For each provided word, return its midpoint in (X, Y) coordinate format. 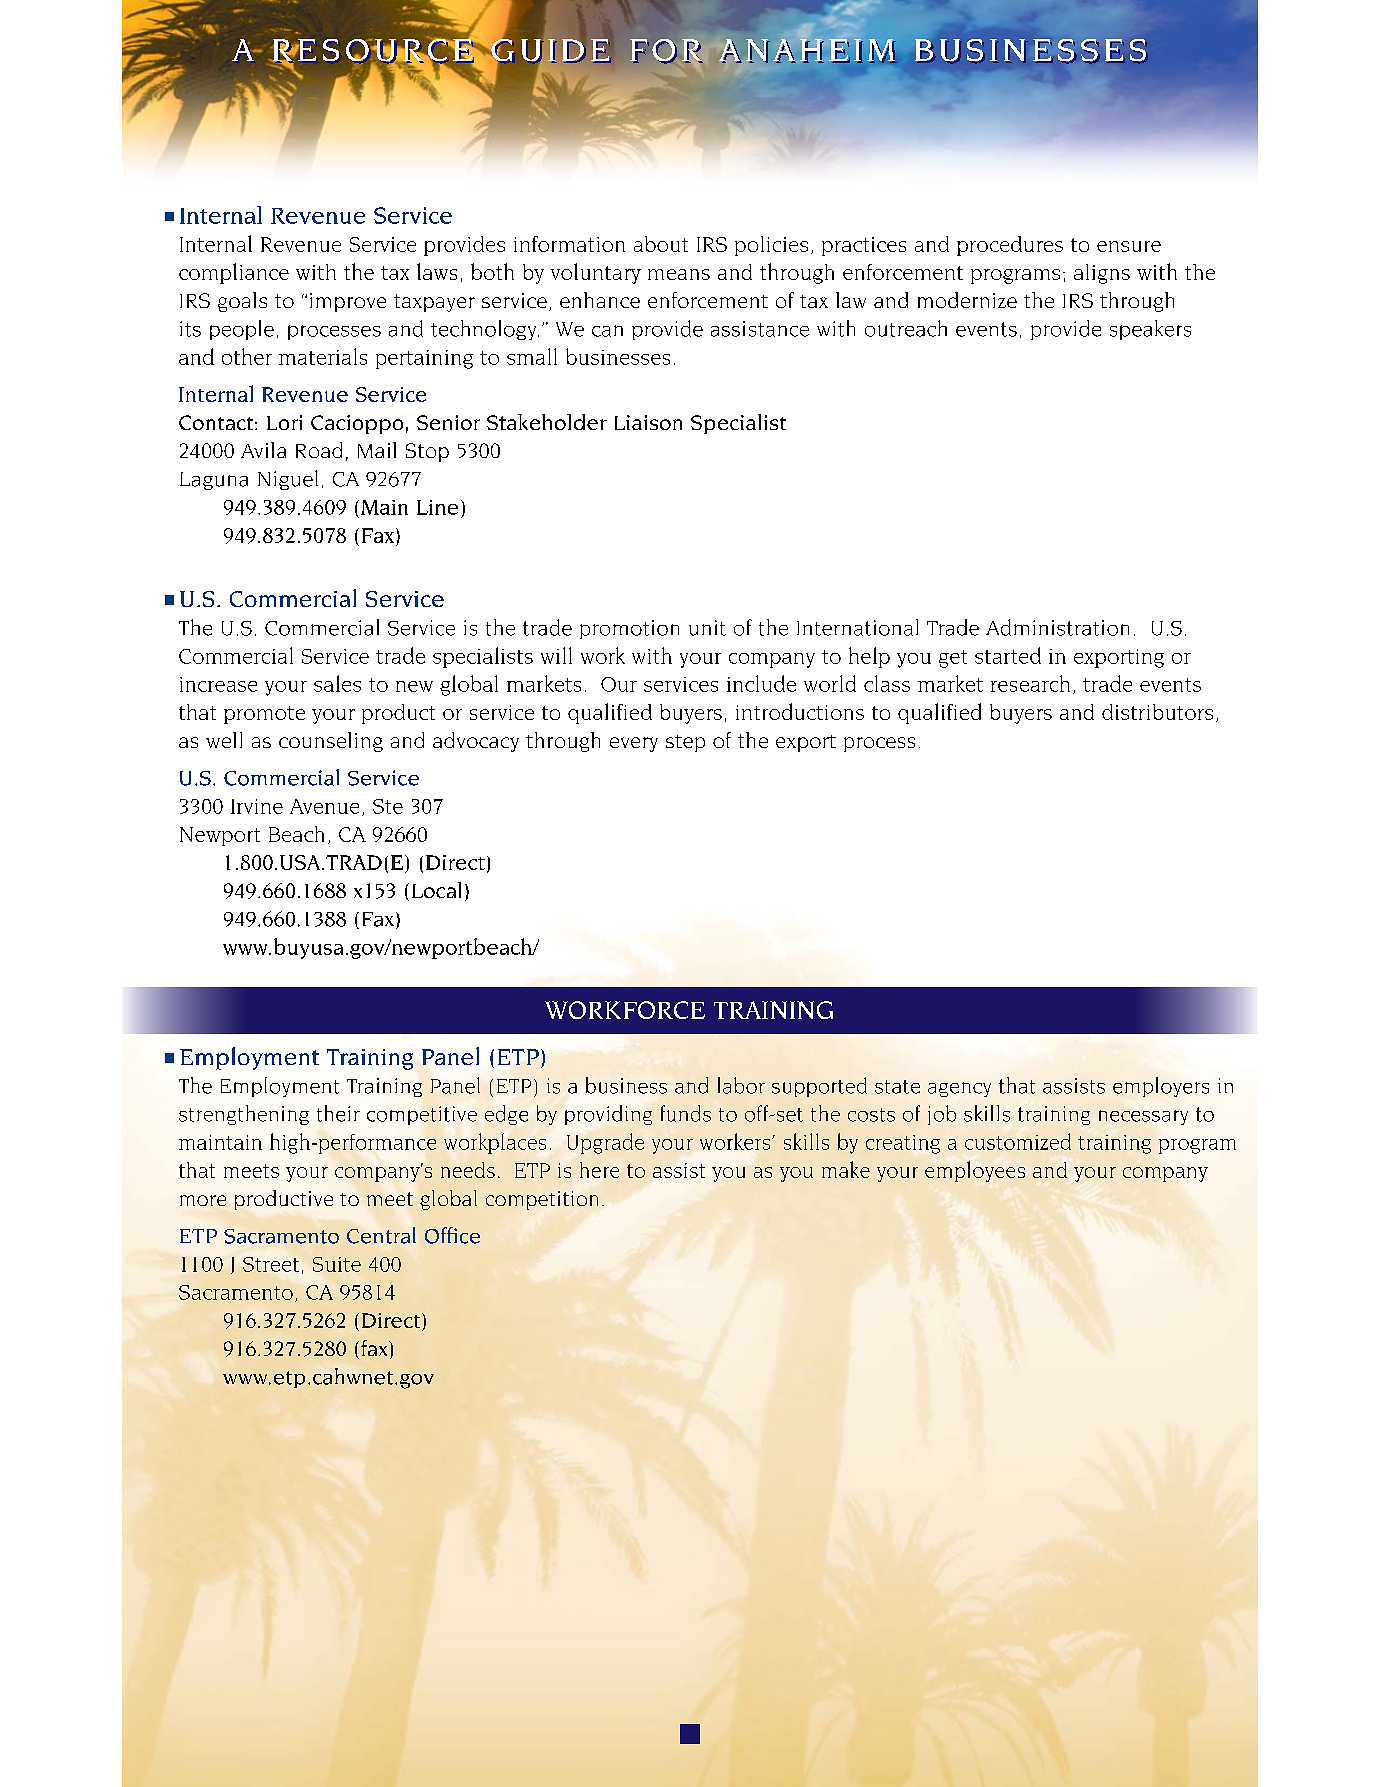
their (338, 1113)
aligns (1102, 274)
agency (959, 1089)
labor (741, 1085)
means (679, 274)
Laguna (214, 481)
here (599, 1170)
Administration (1057, 627)
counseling (331, 742)
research (1030, 683)
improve (348, 302)
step (685, 743)
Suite (337, 1264)
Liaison (648, 422)
